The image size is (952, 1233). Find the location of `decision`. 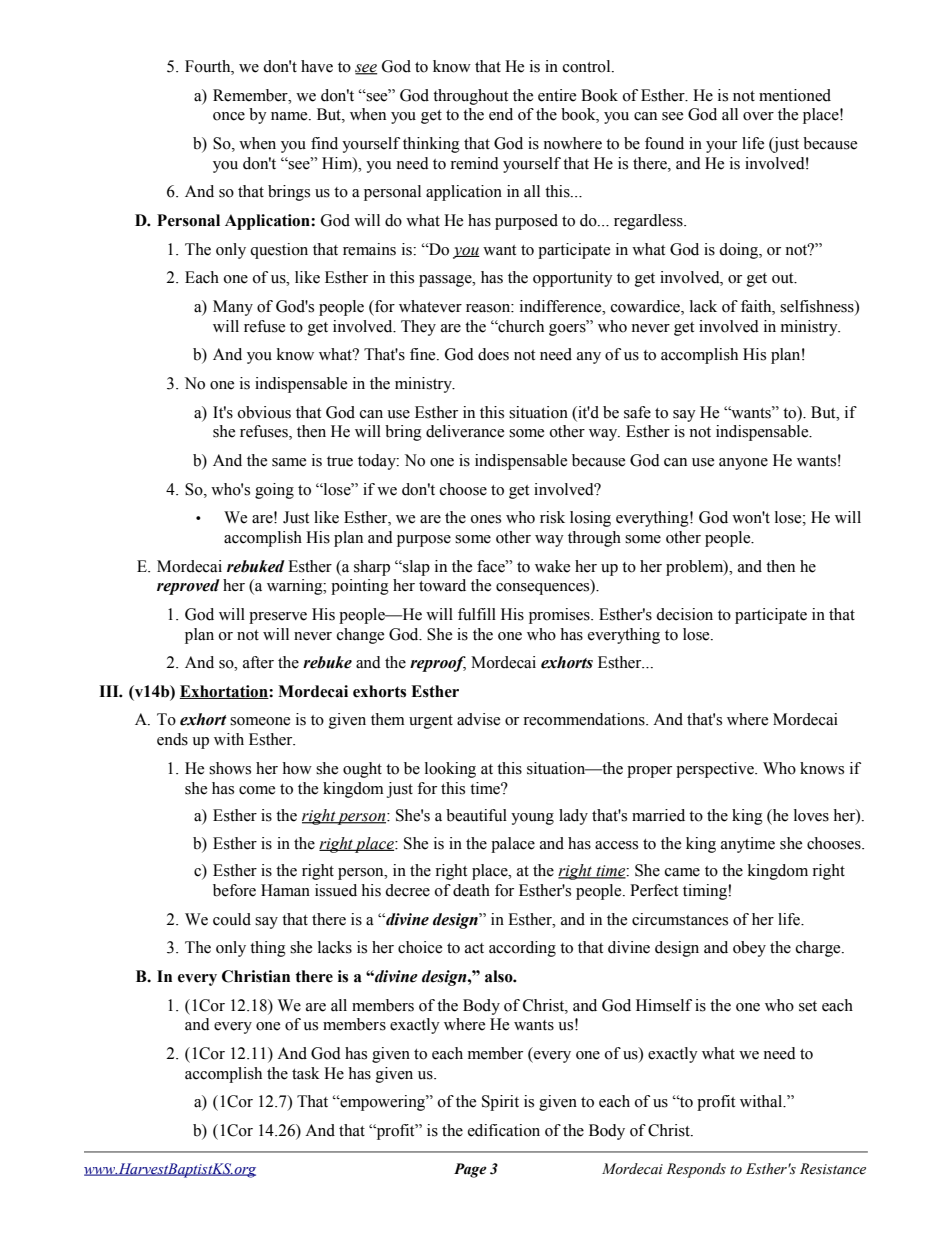

decision is located at coordinates (684, 614).
